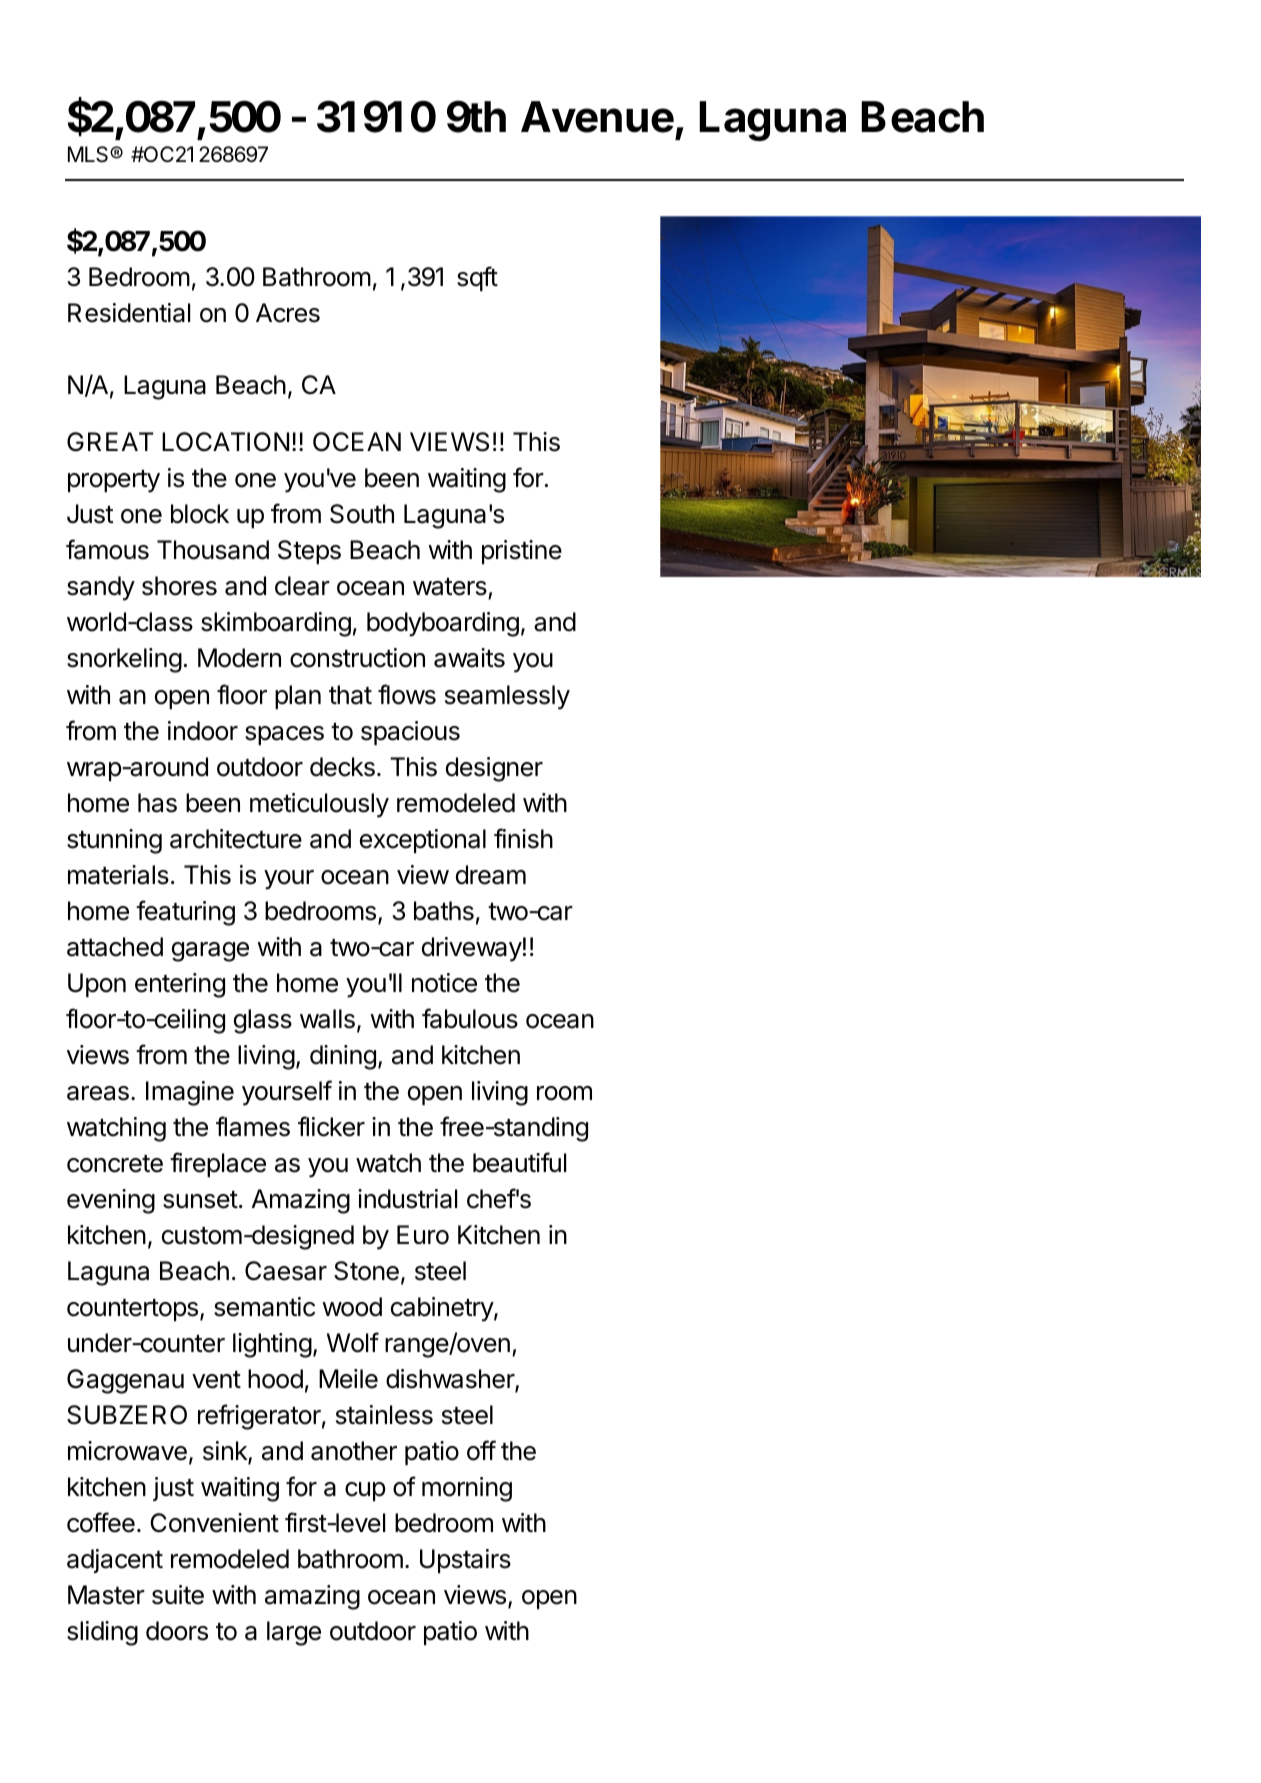 The height and width of the screenshot is (1783, 1261). Describe the element at coordinates (89, 154) in the screenshot. I see `MLS` at that location.
